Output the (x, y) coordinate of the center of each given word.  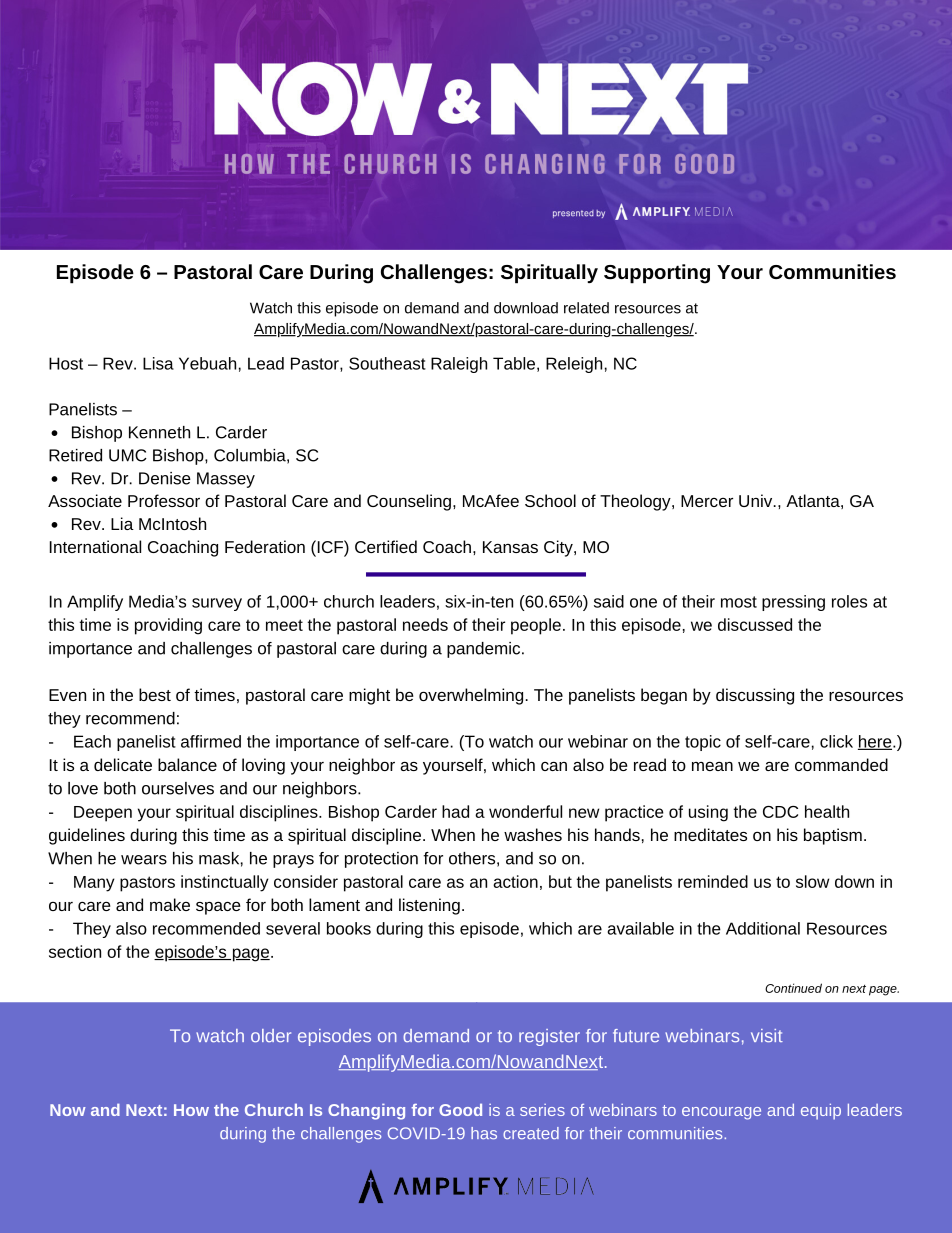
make (170, 904)
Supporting (657, 274)
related (586, 308)
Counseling (409, 502)
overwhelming (471, 696)
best (155, 694)
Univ (757, 500)
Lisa (158, 363)
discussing (755, 696)
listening (429, 906)
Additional (763, 928)
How (191, 1110)
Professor (164, 500)
